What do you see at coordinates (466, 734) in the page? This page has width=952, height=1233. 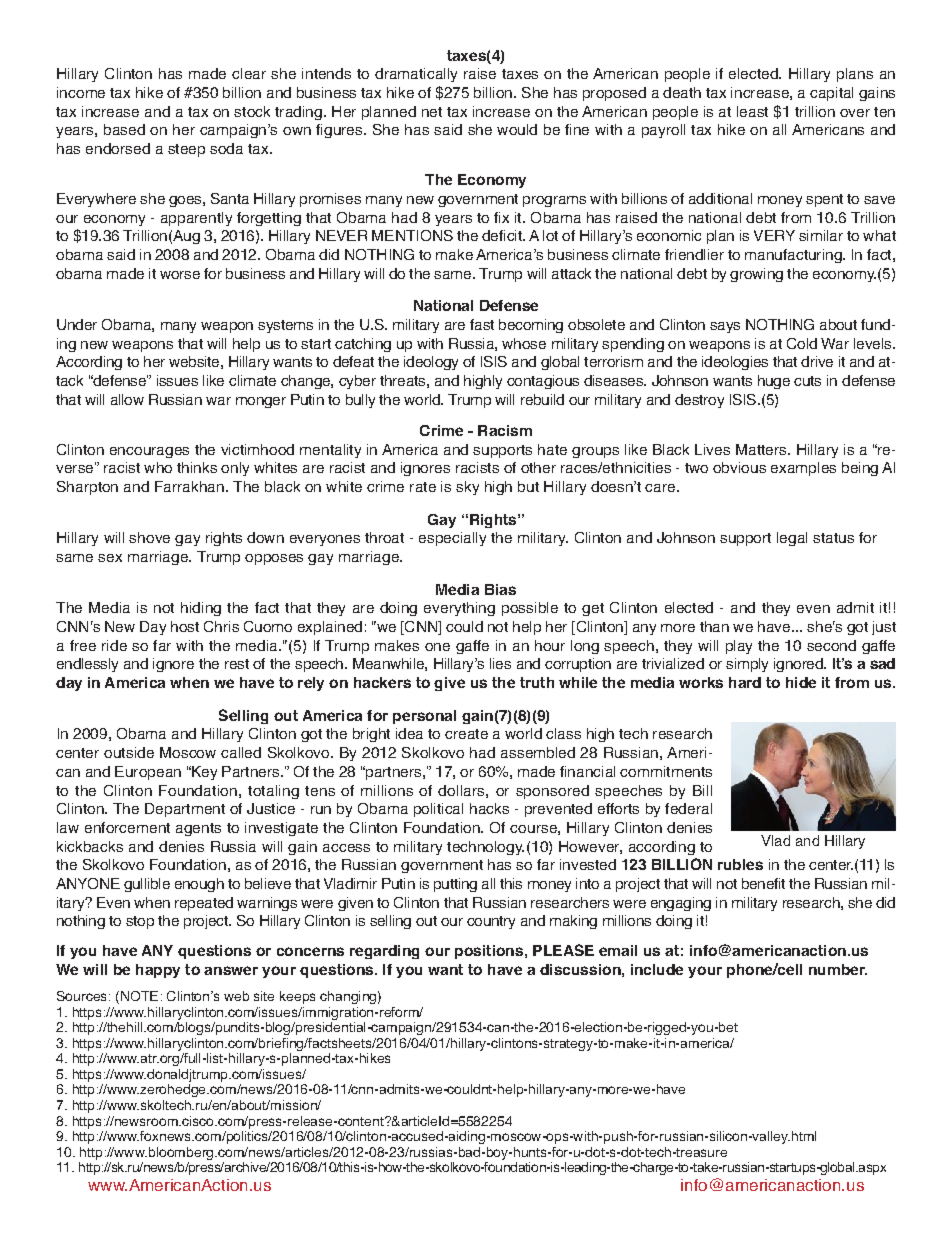 I see `create` at bounding box center [466, 734].
